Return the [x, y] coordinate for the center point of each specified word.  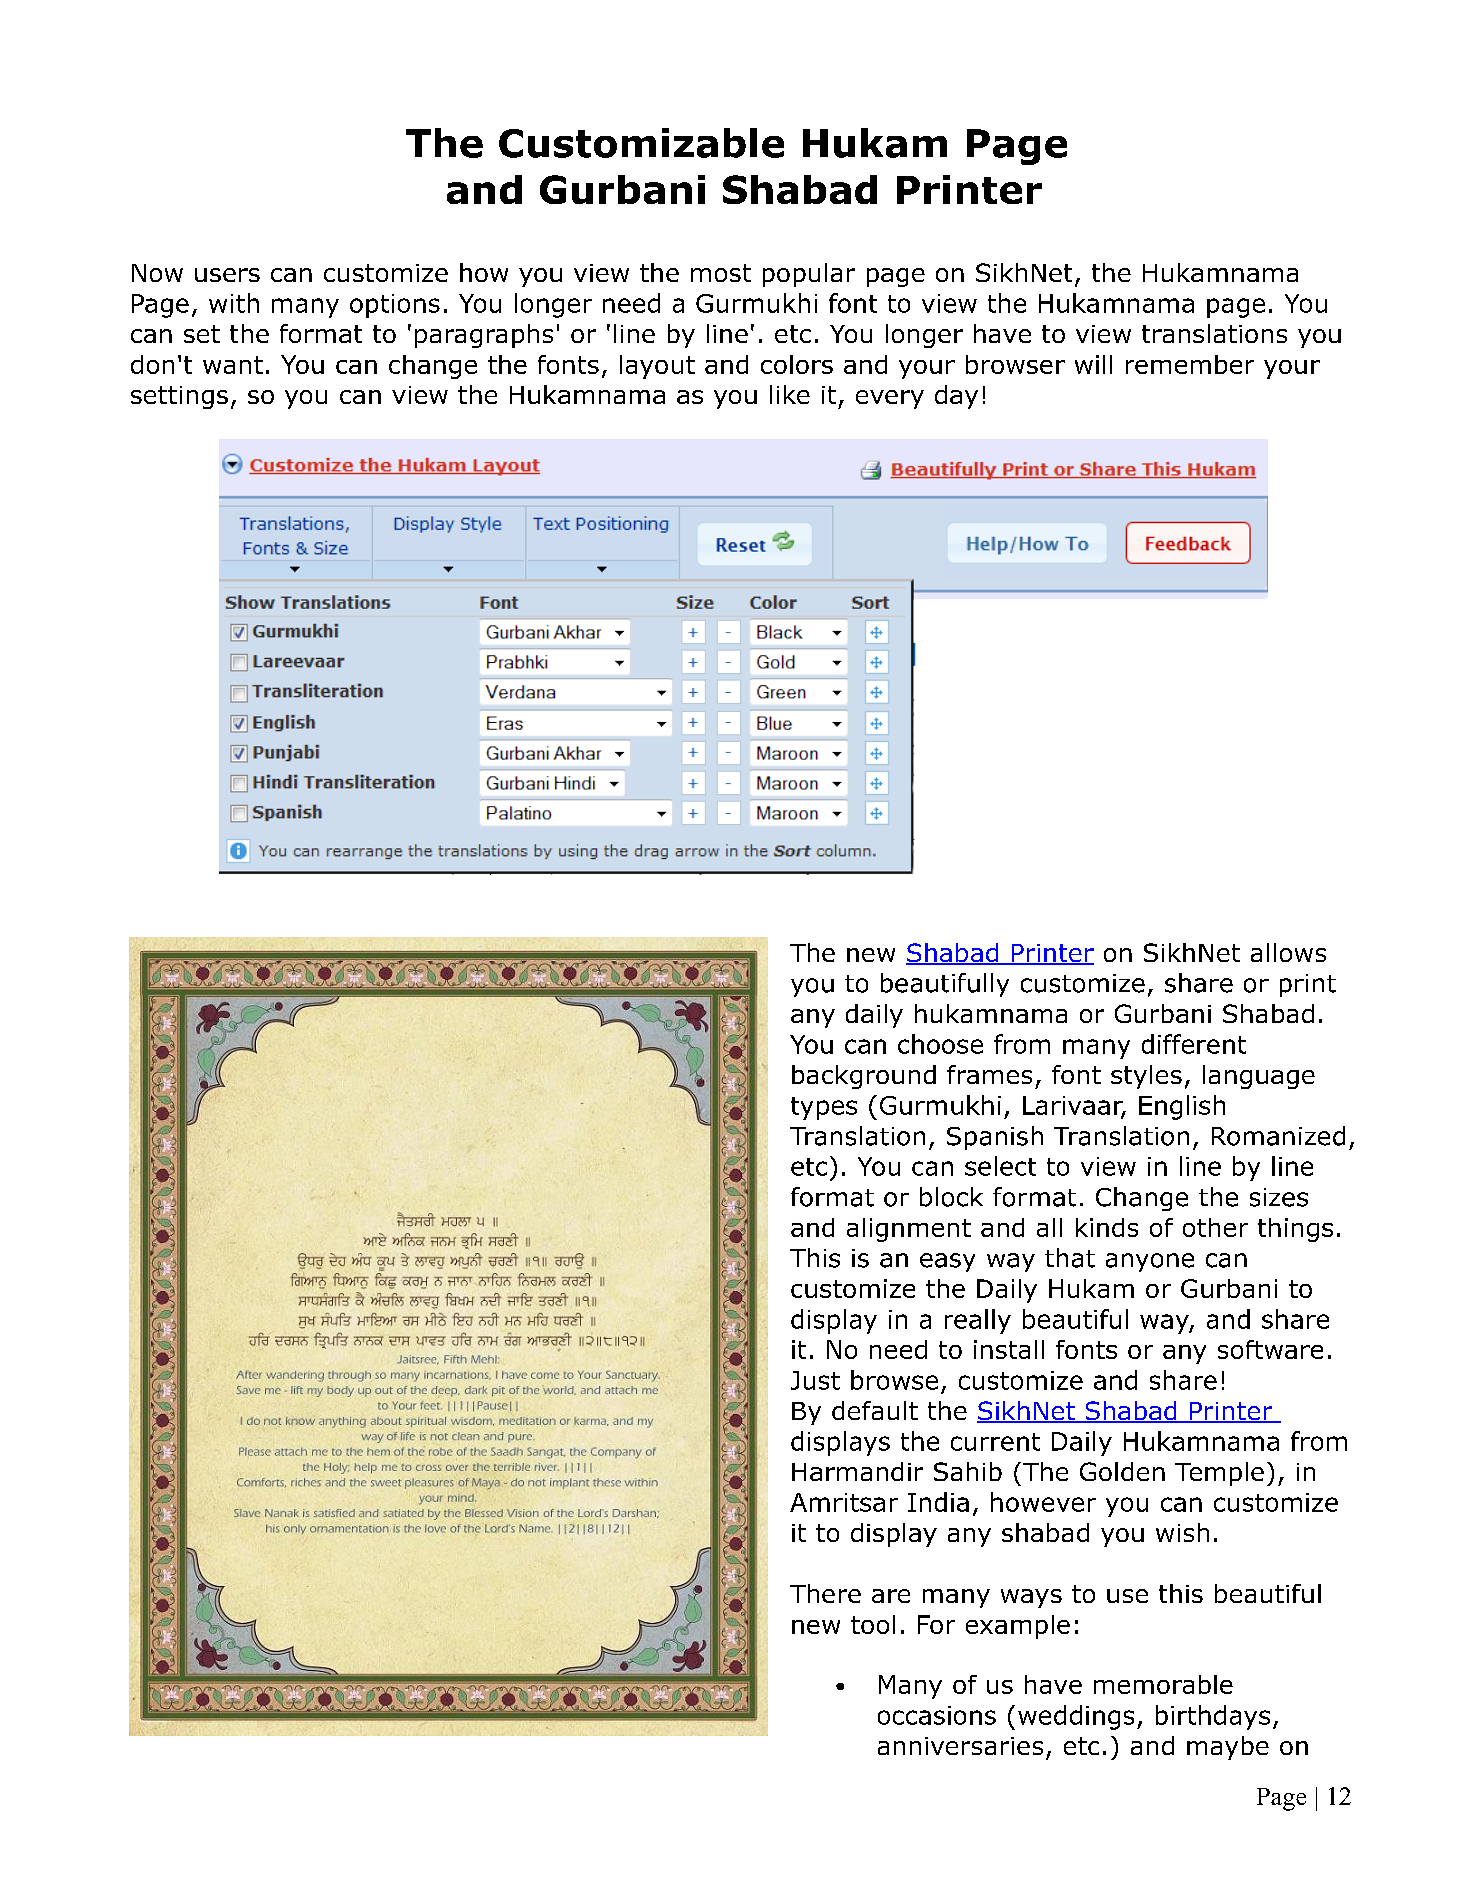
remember [1190, 364]
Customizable [641, 143]
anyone [1150, 1262]
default [875, 1410]
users [227, 275]
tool [873, 1624]
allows [1288, 952]
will [1093, 364]
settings [179, 397]
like [790, 394]
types [824, 1108]
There [825, 1593]
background [864, 1077]
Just [815, 1380]
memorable [1163, 1684]
